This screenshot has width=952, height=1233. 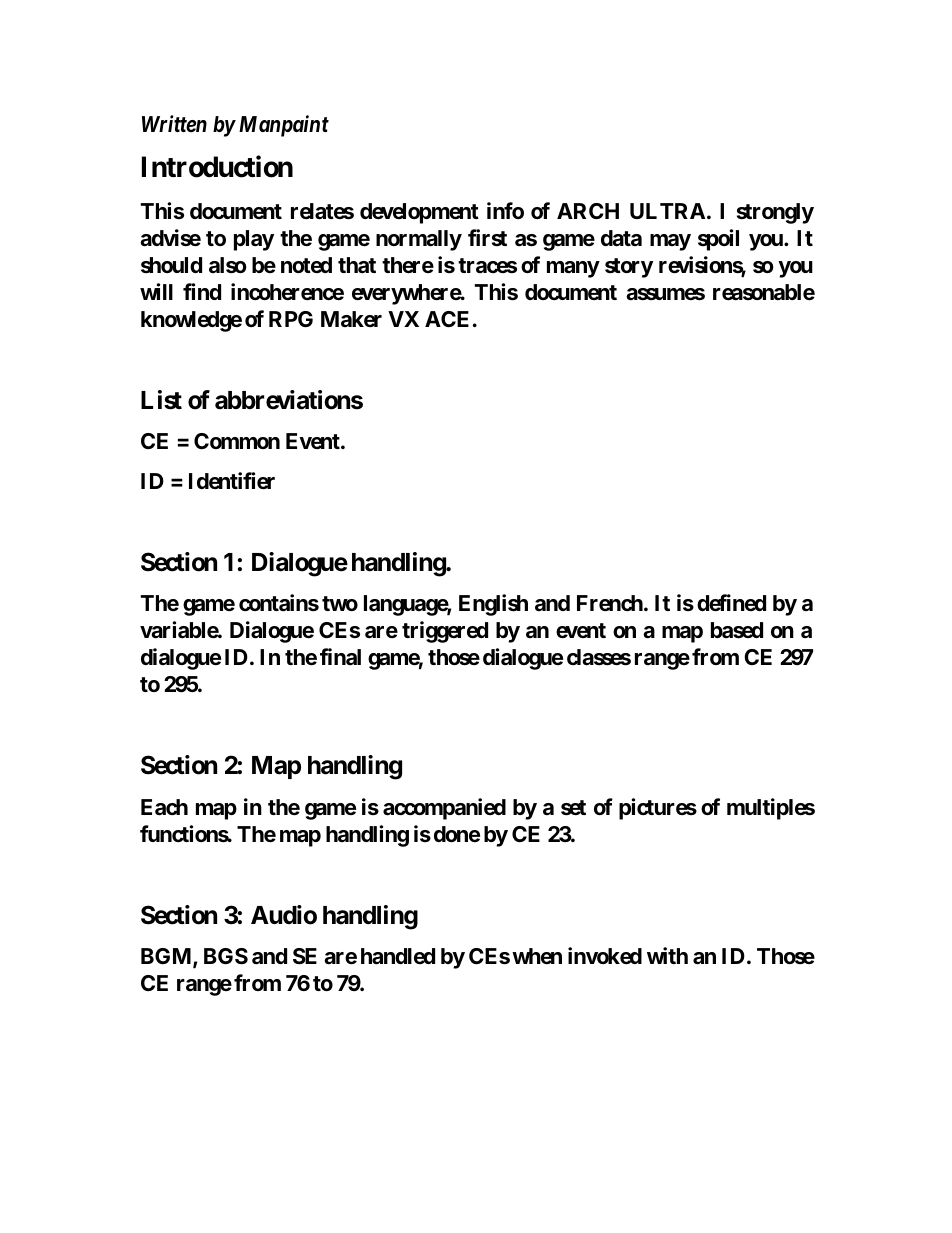 What do you see at coordinates (398, 956) in the screenshot?
I see `handled` at bounding box center [398, 956].
